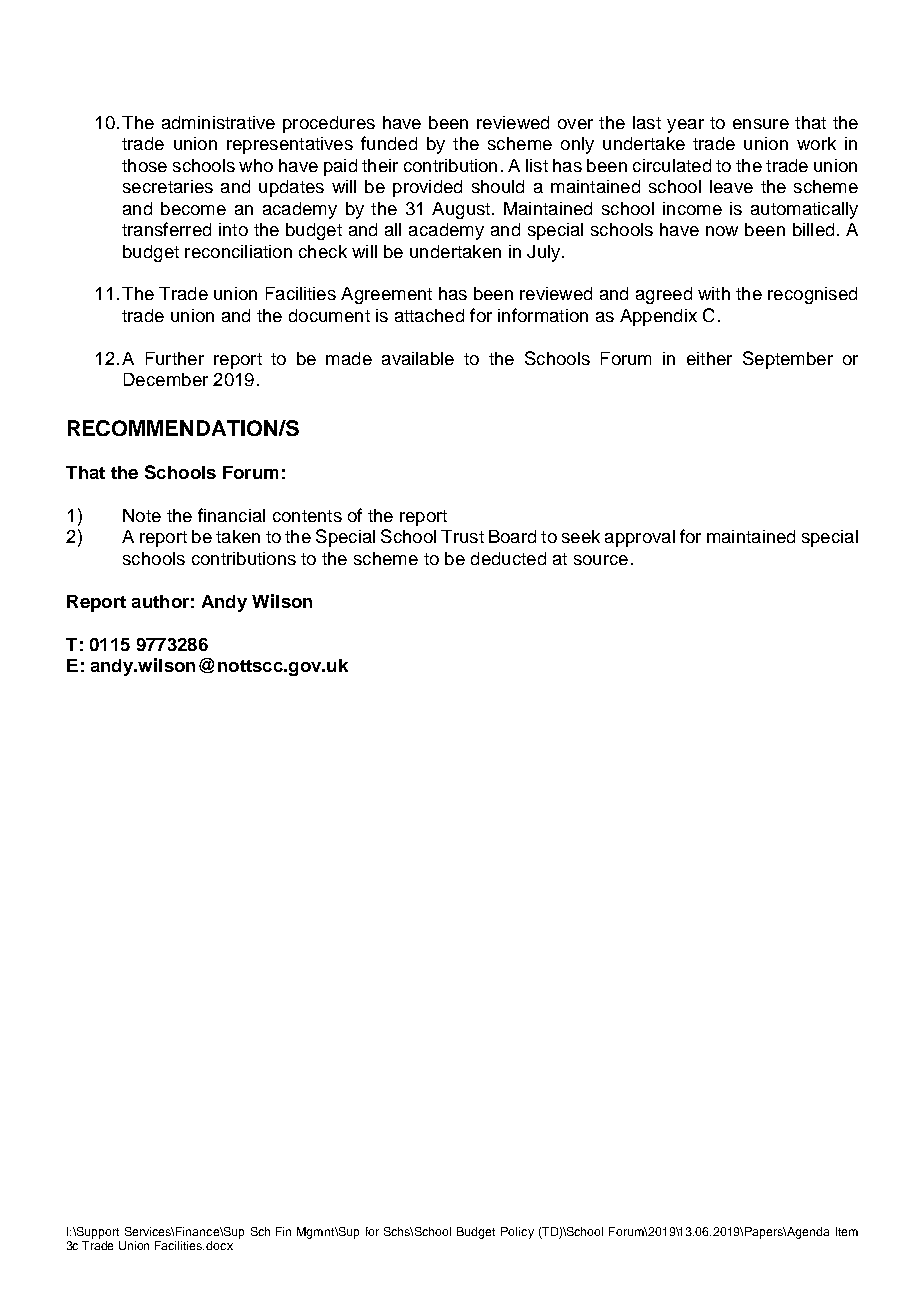 This image has width=924, height=1308. Describe the element at coordinates (512, 536) in the image. I see `Board` at that location.
